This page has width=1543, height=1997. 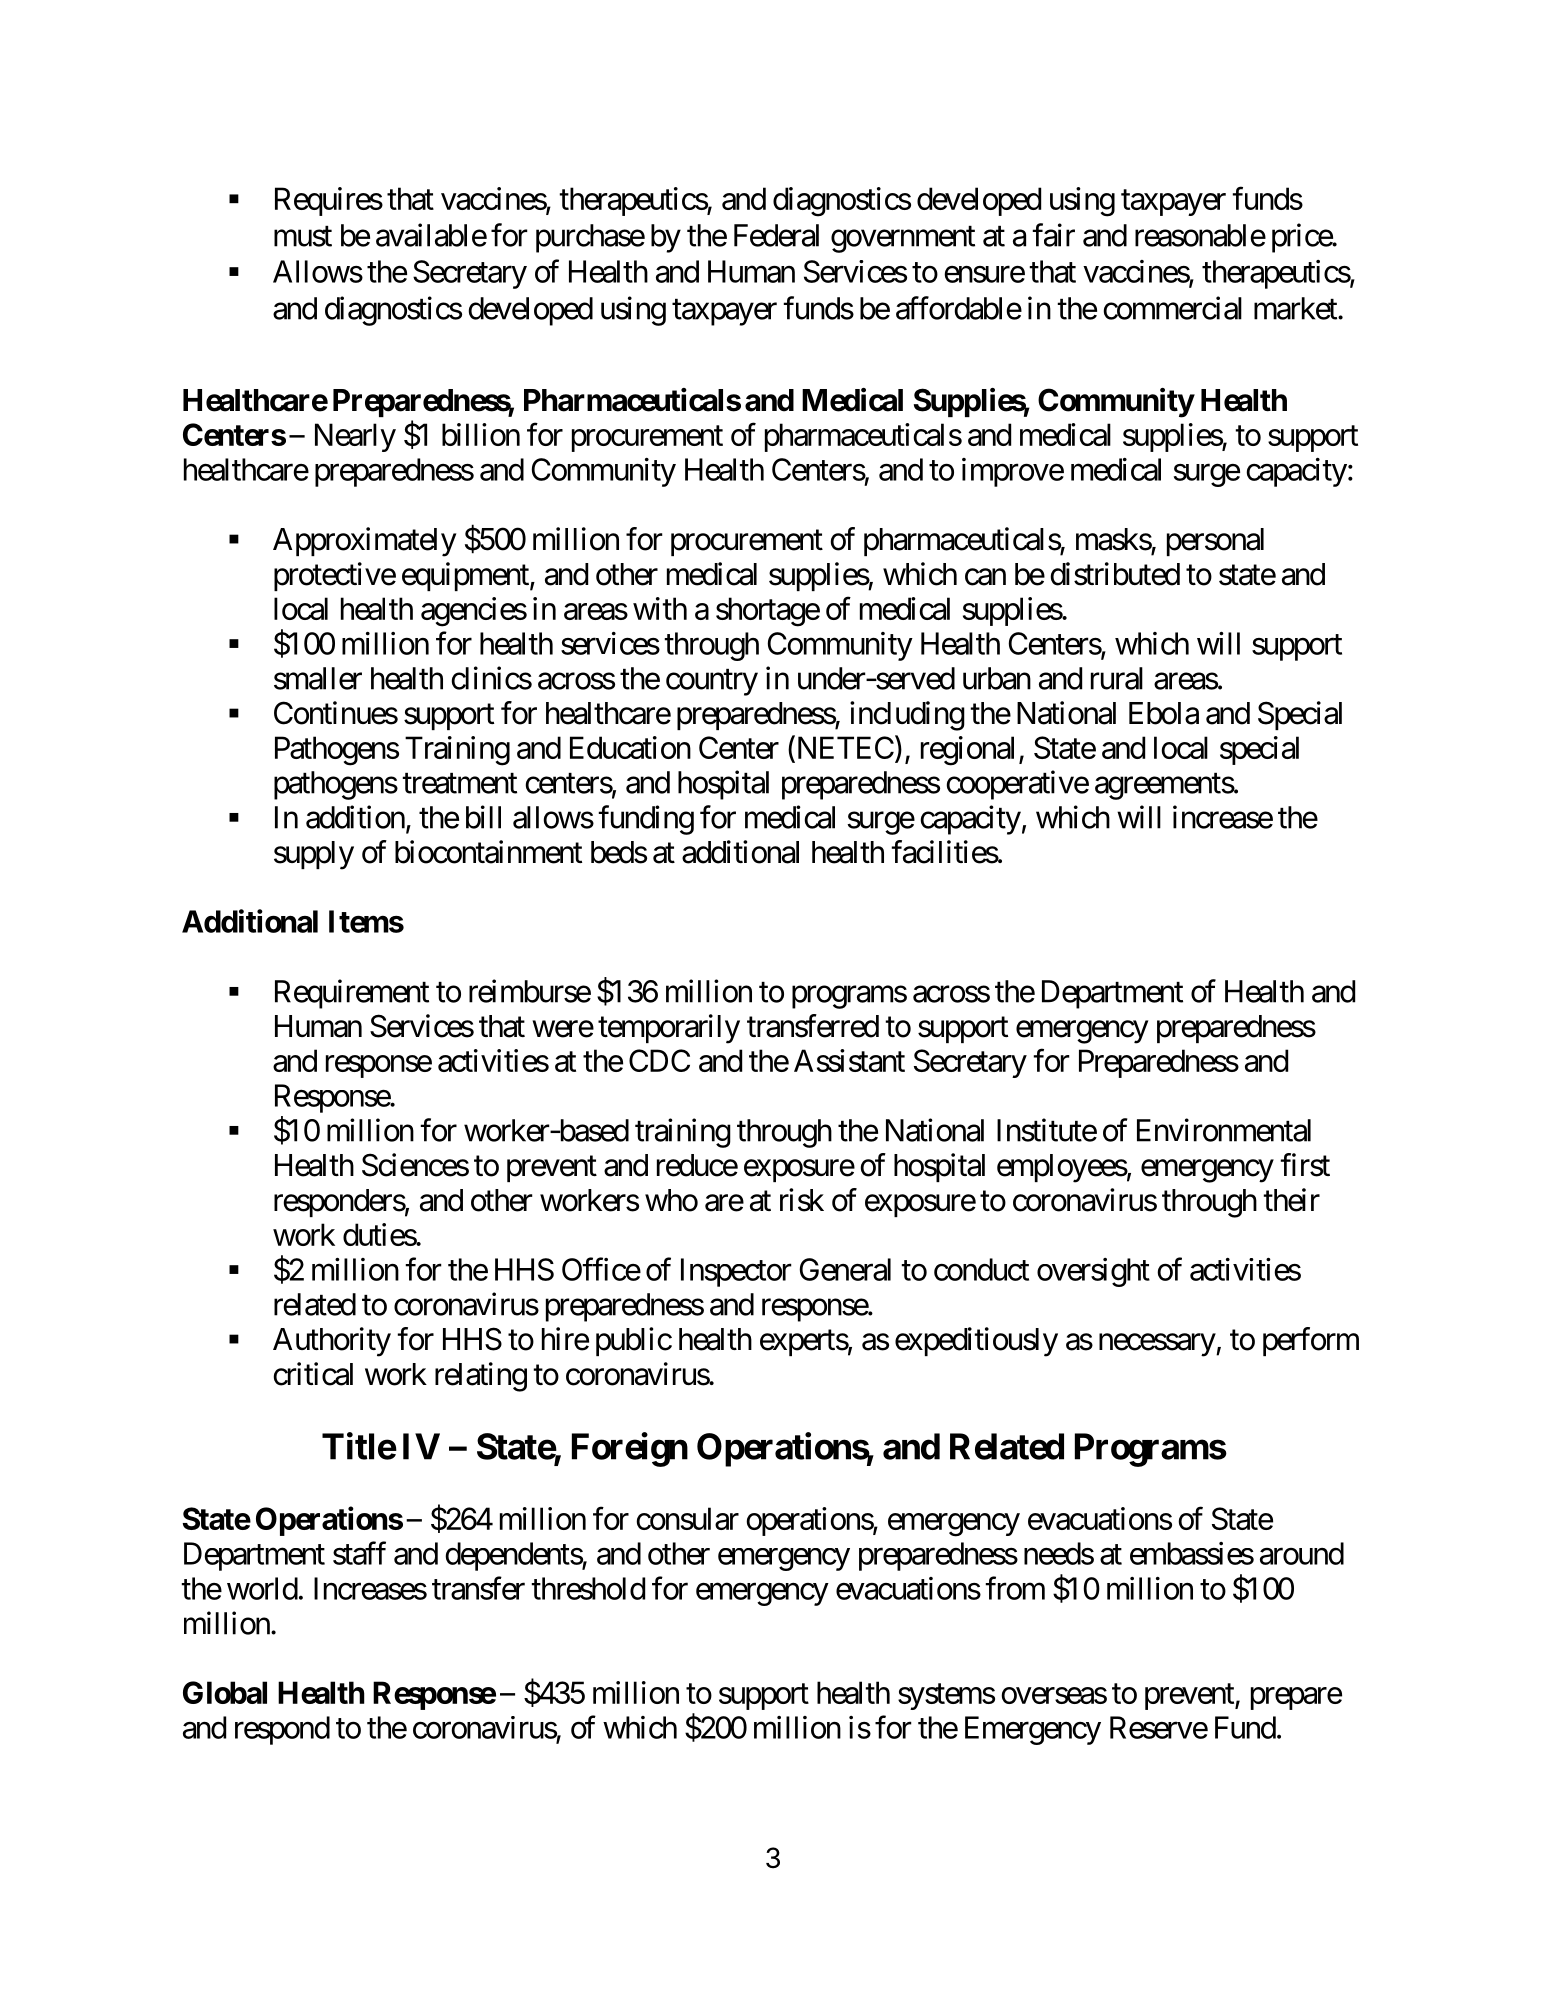 What do you see at coordinates (332, 1342) in the page?
I see `Authority` at bounding box center [332, 1342].
